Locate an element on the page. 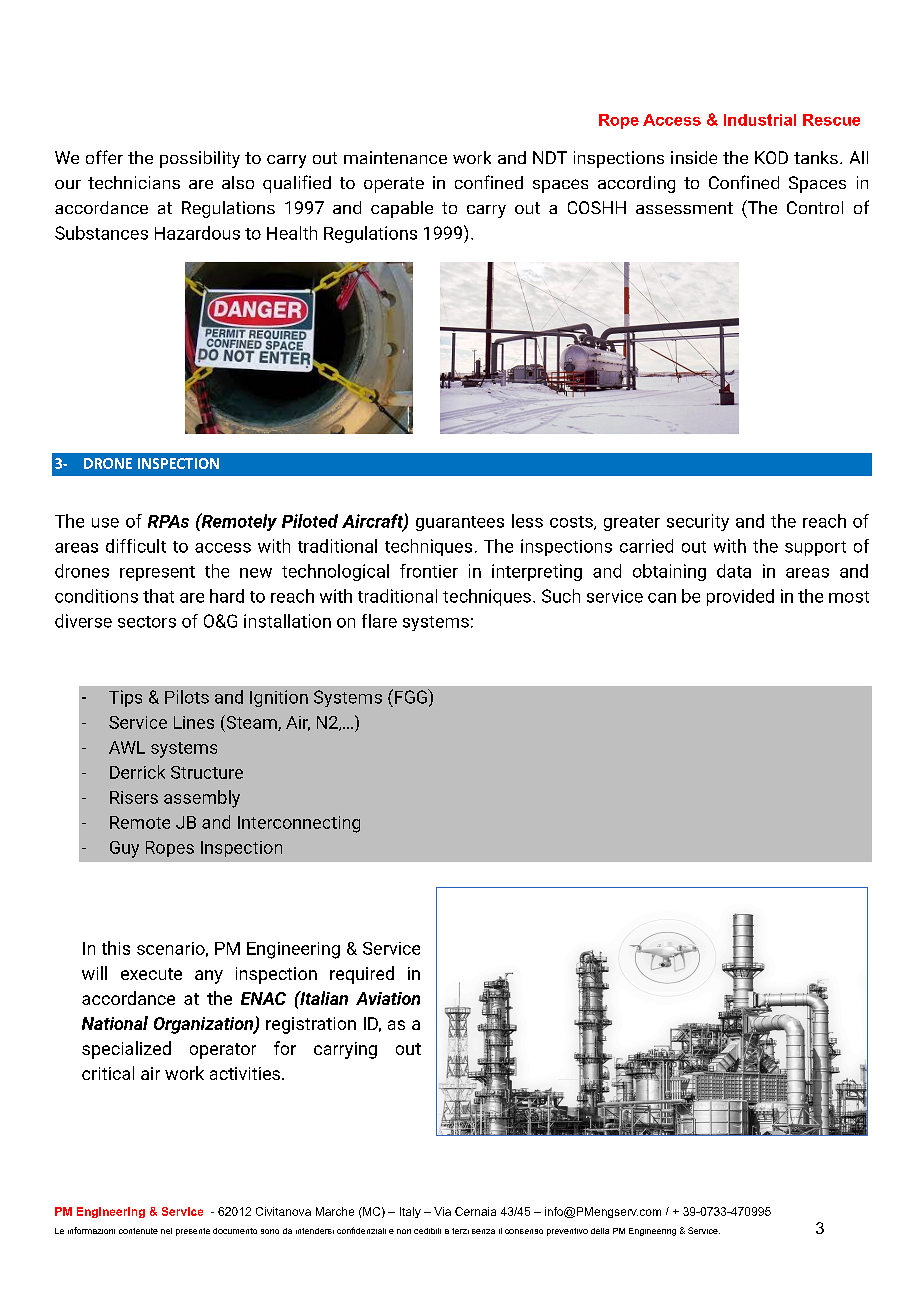 This page has width=924, height=1308. nel is located at coordinates (166, 1231).
